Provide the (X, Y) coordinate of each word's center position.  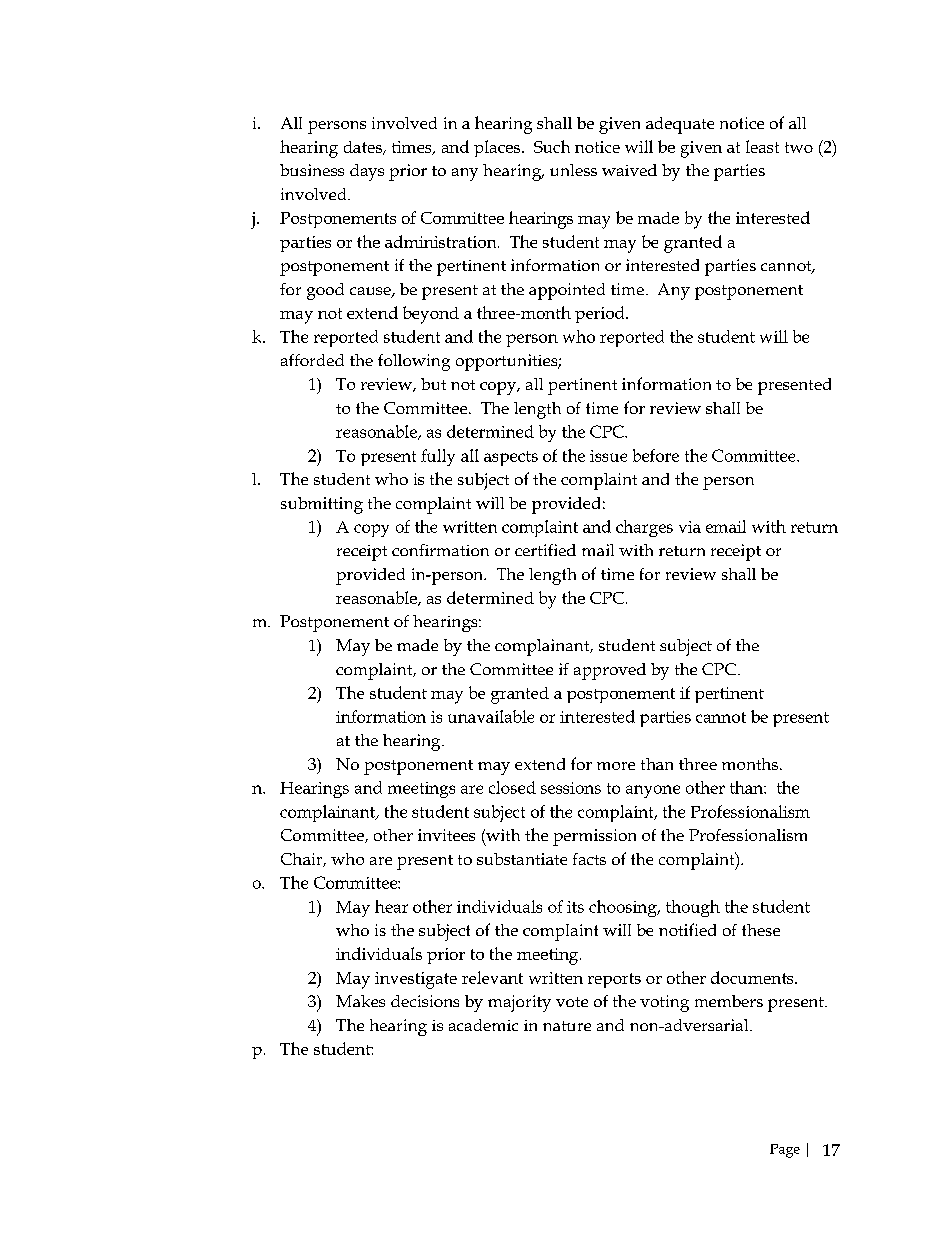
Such (552, 146)
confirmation (440, 550)
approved (610, 671)
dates (364, 148)
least (762, 146)
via (690, 527)
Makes (360, 1001)
